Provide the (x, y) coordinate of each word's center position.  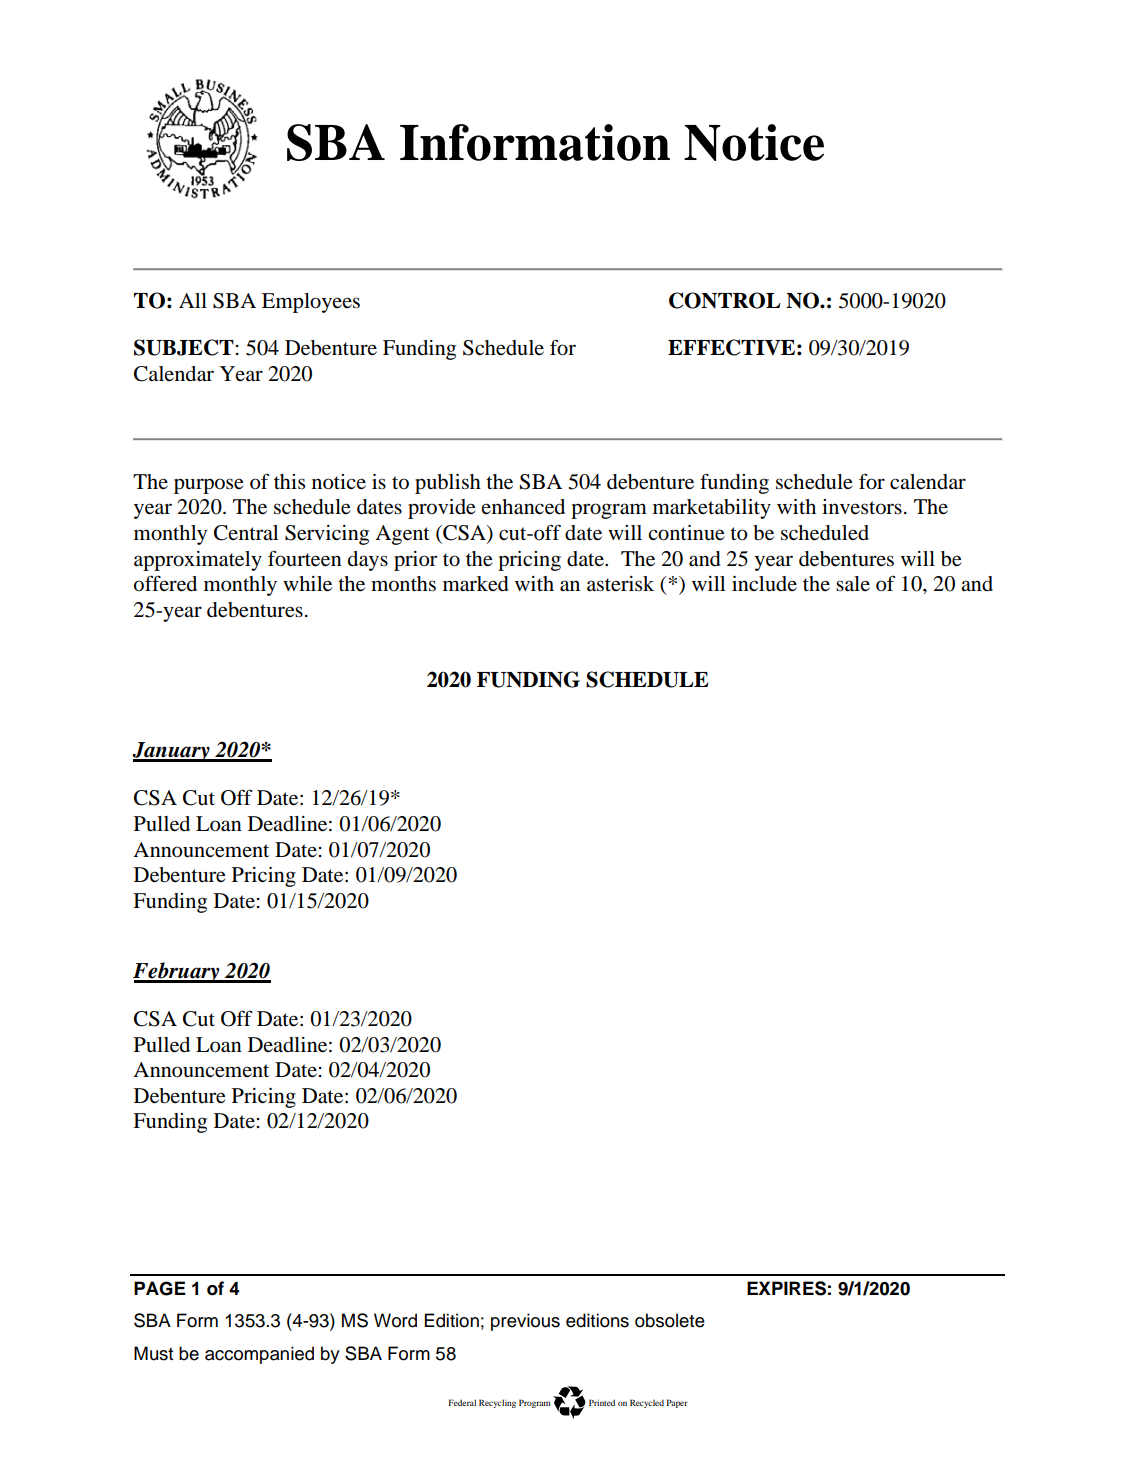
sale (853, 583)
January (172, 752)
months (403, 584)
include (764, 584)
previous (525, 1322)
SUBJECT (184, 347)
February (177, 972)
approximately (198, 561)
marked (476, 584)
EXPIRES (786, 1288)
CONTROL (725, 300)
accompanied (259, 1355)
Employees (311, 303)
